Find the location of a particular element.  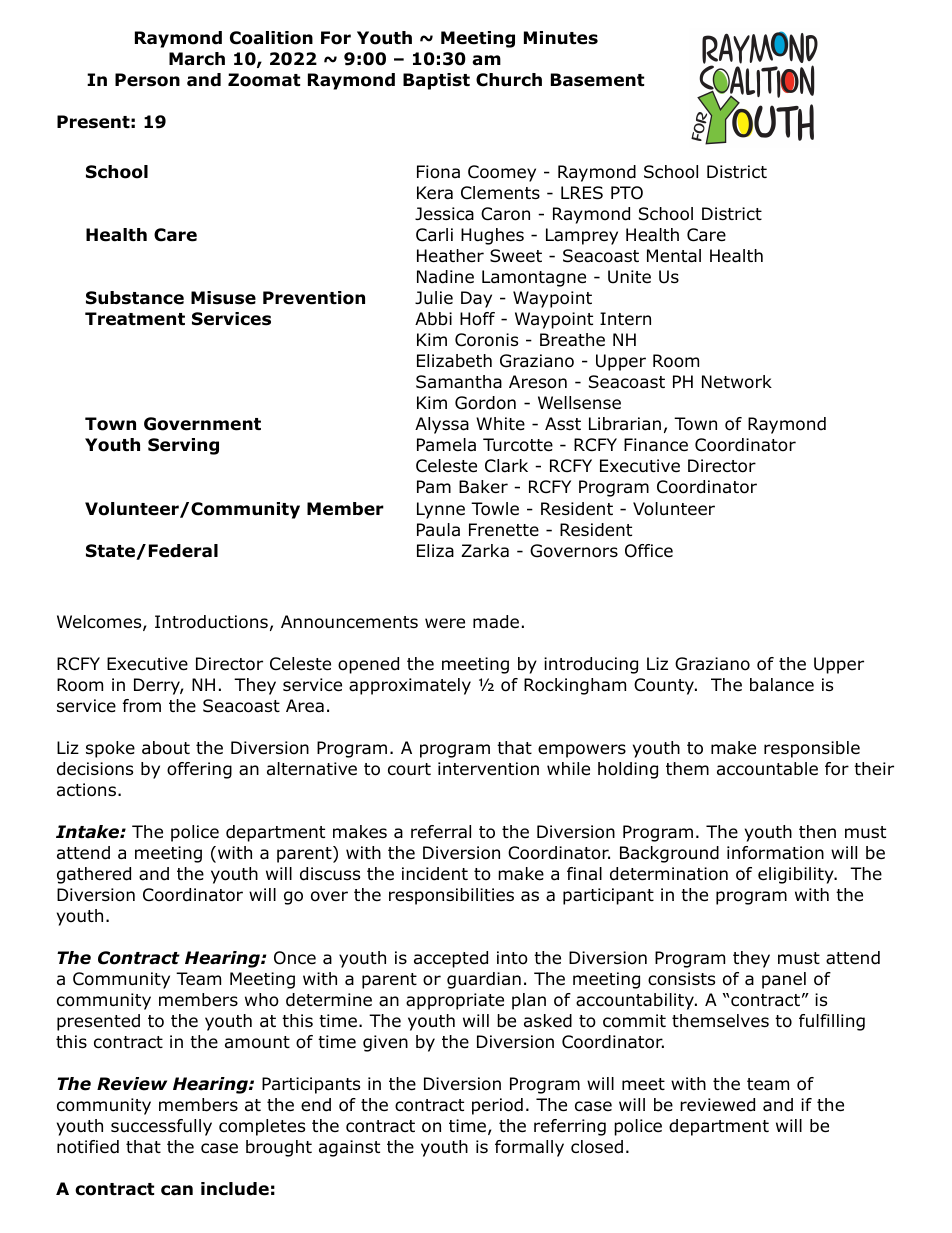

accountable is located at coordinates (767, 769).
